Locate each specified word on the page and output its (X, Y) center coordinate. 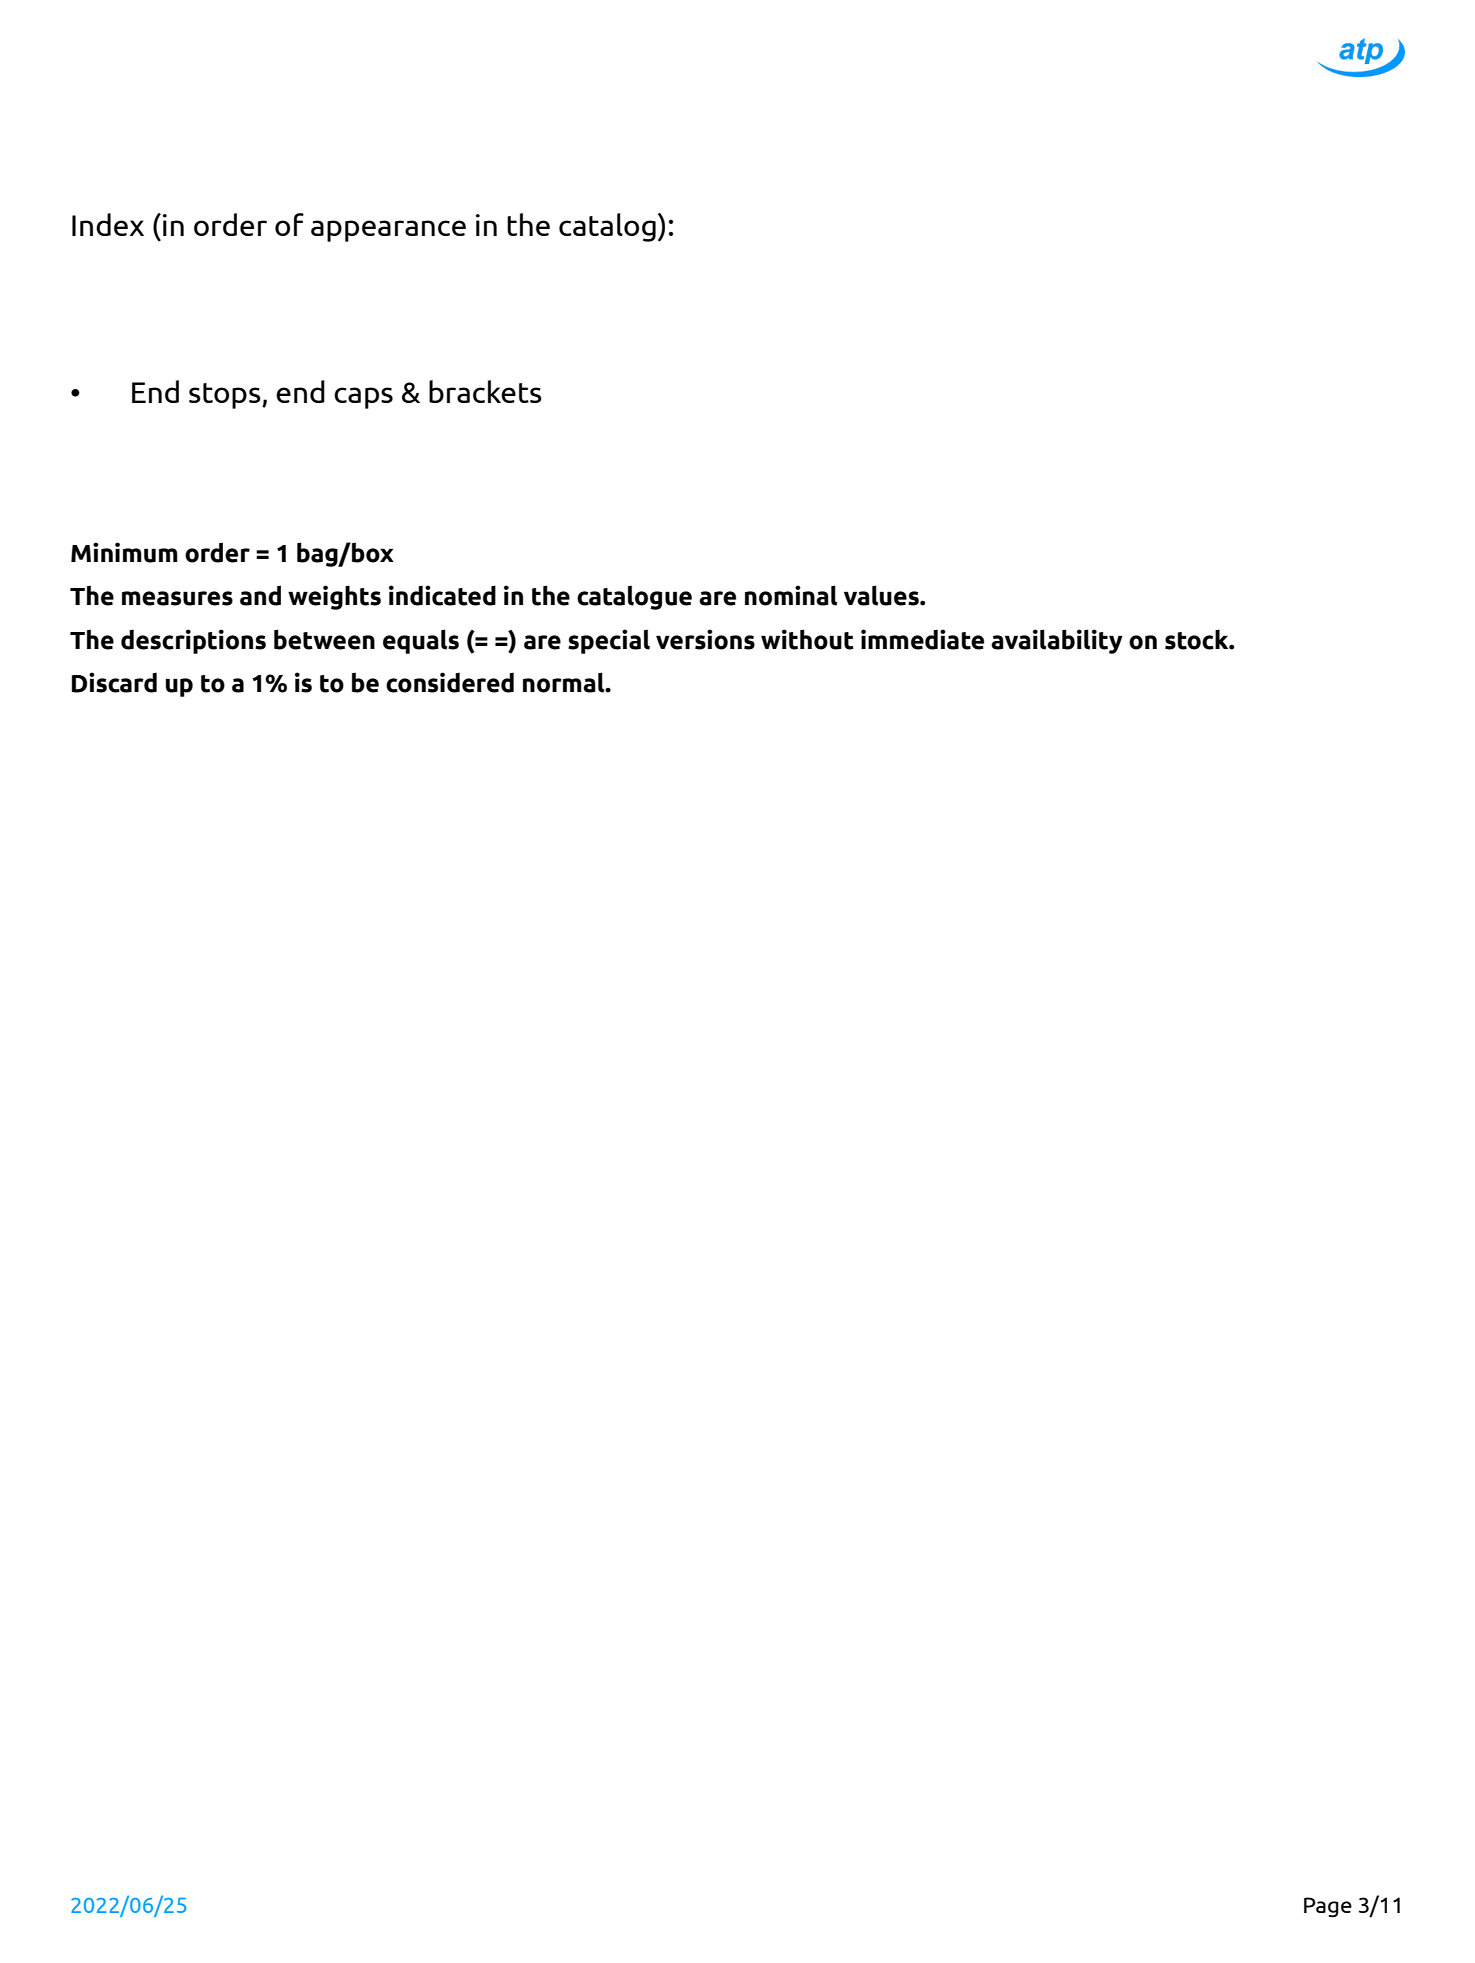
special (609, 641)
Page (1328, 1907)
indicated (442, 595)
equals (421, 641)
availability (1057, 641)
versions (705, 639)
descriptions (193, 641)
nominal (791, 595)
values (882, 595)
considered (450, 682)
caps (363, 398)
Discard (114, 682)
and (260, 595)
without (807, 639)
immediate (922, 639)
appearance (388, 231)
